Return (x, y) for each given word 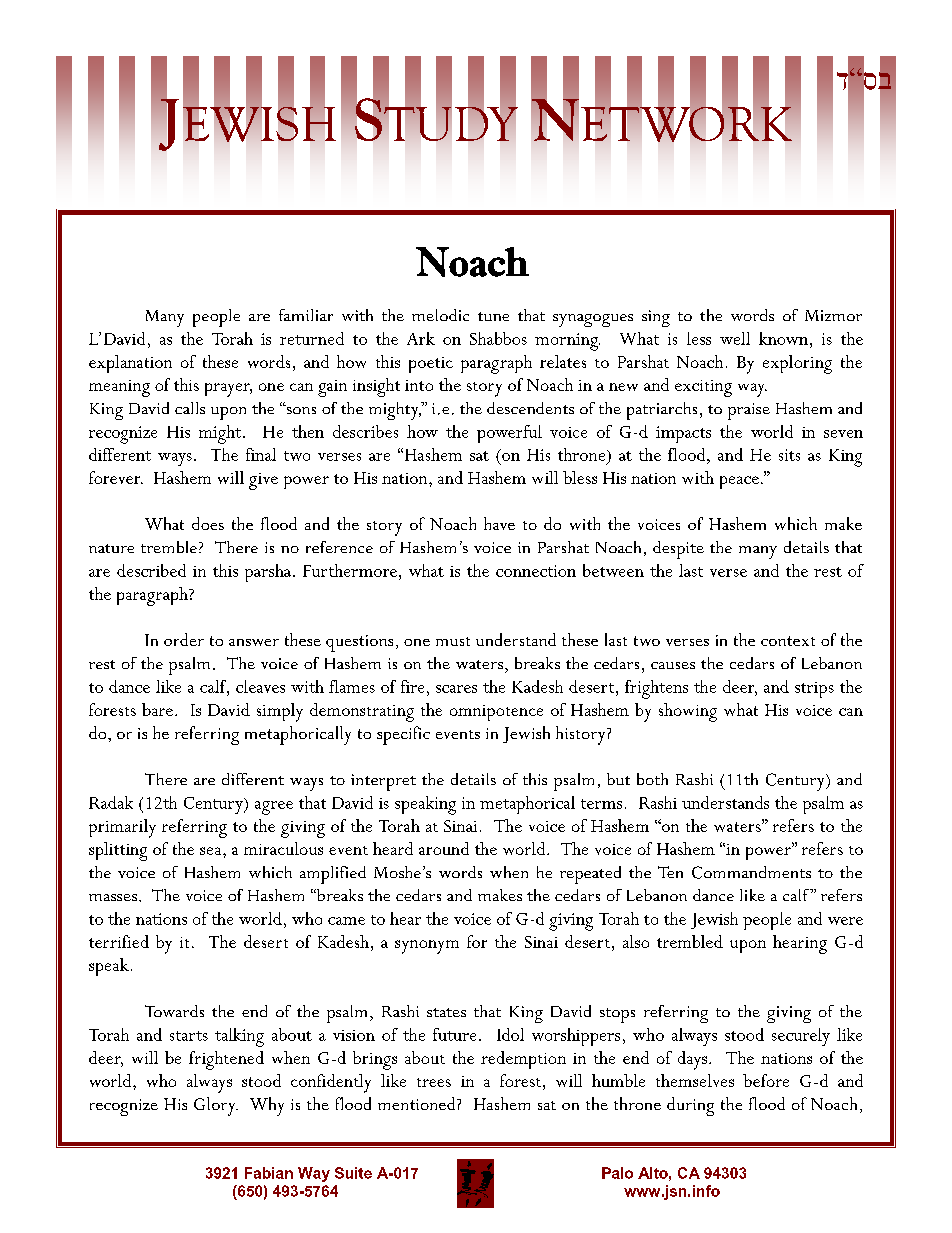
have (499, 523)
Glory (216, 1106)
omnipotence (496, 713)
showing (688, 712)
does (208, 523)
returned (312, 338)
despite (678, 550)
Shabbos (498, 338)
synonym (427, 947)
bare (157, 709)
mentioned (418, 1103)
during (690, 1106)
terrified (119, 941)
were (845, 921)
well (735, 338)
